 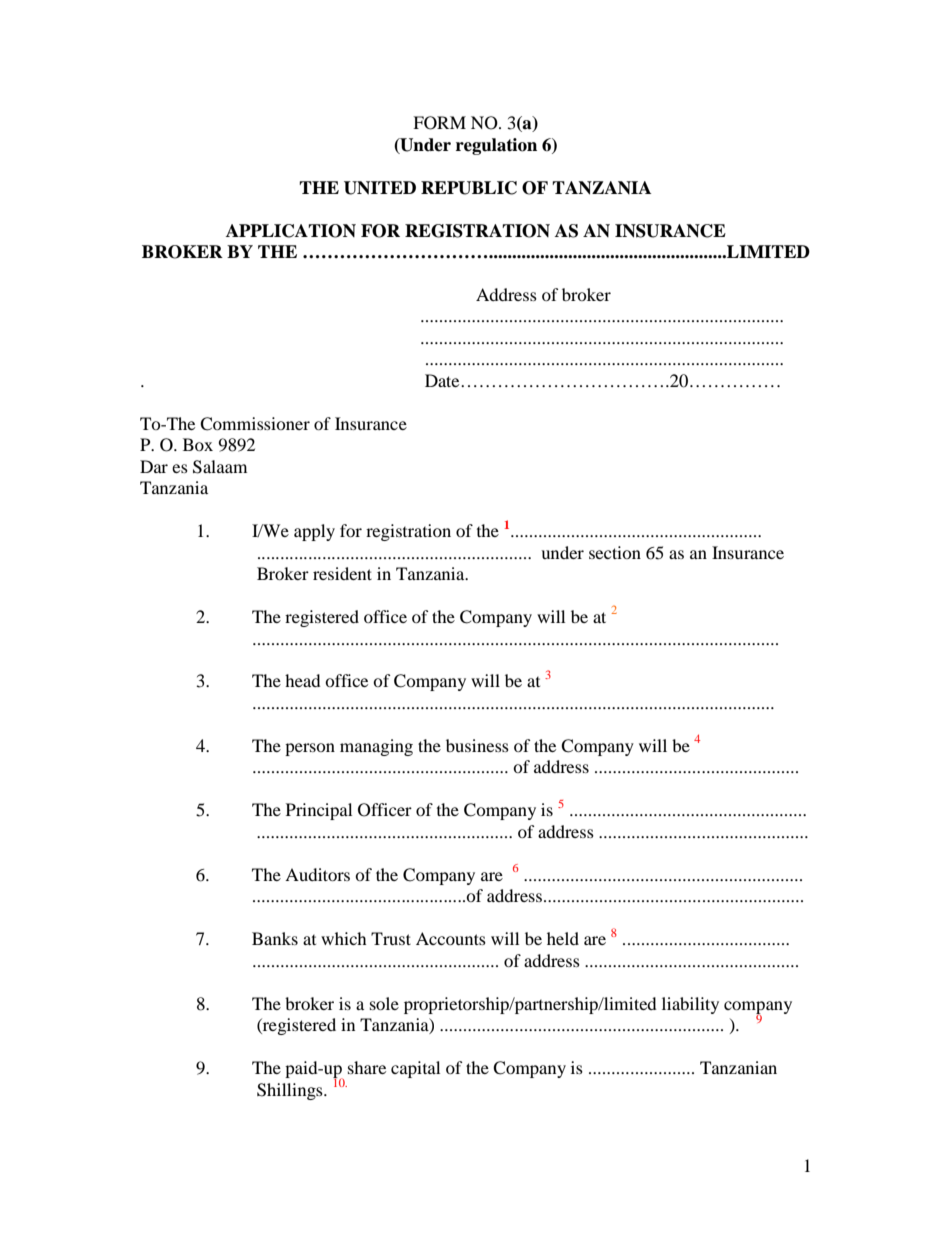 What do you see at coordinates (415, 1069) in the document?
I see `capital` at bounding box center [415, 1069].
